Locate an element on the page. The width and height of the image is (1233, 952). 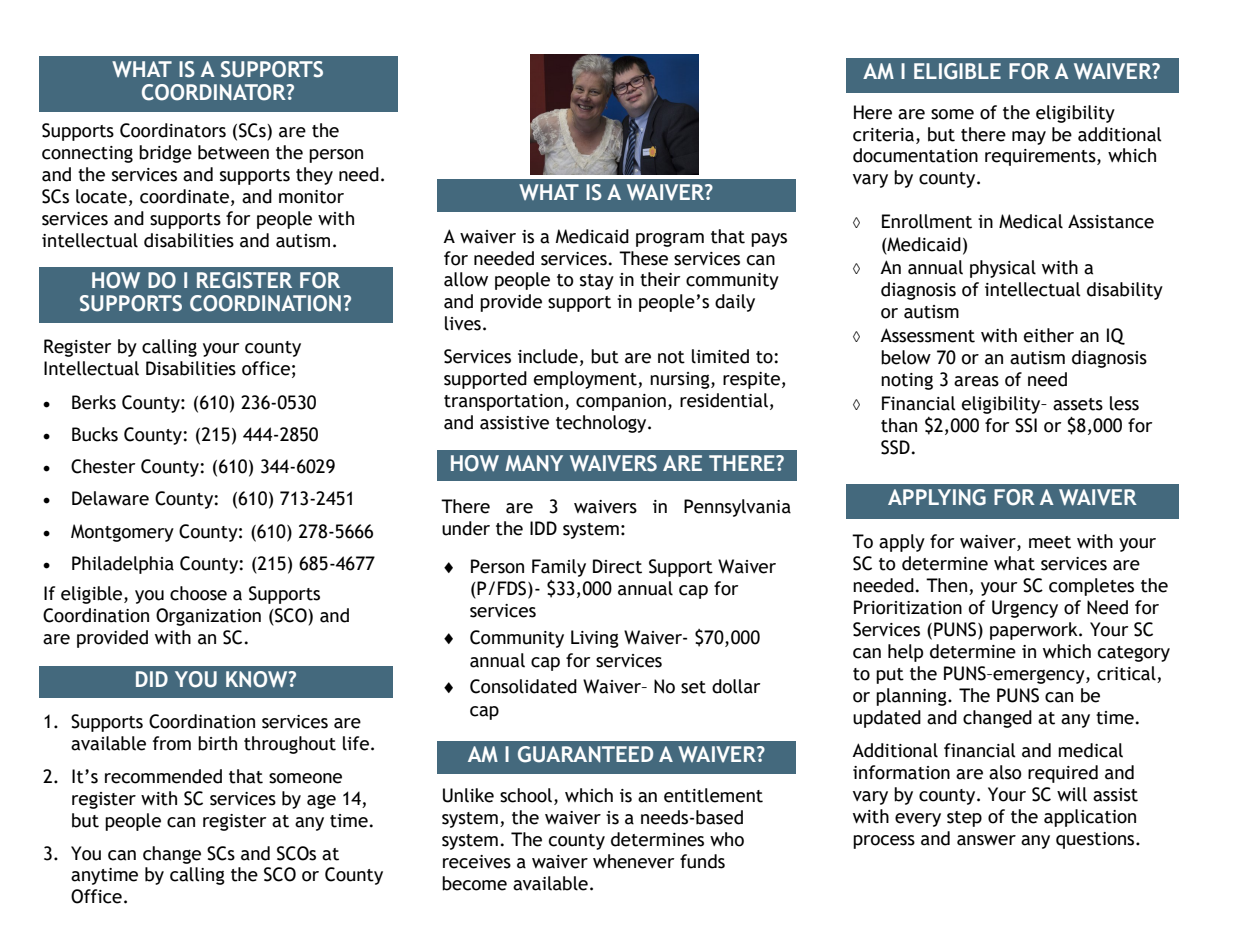
Organization is located at coordinates (208, 617).
